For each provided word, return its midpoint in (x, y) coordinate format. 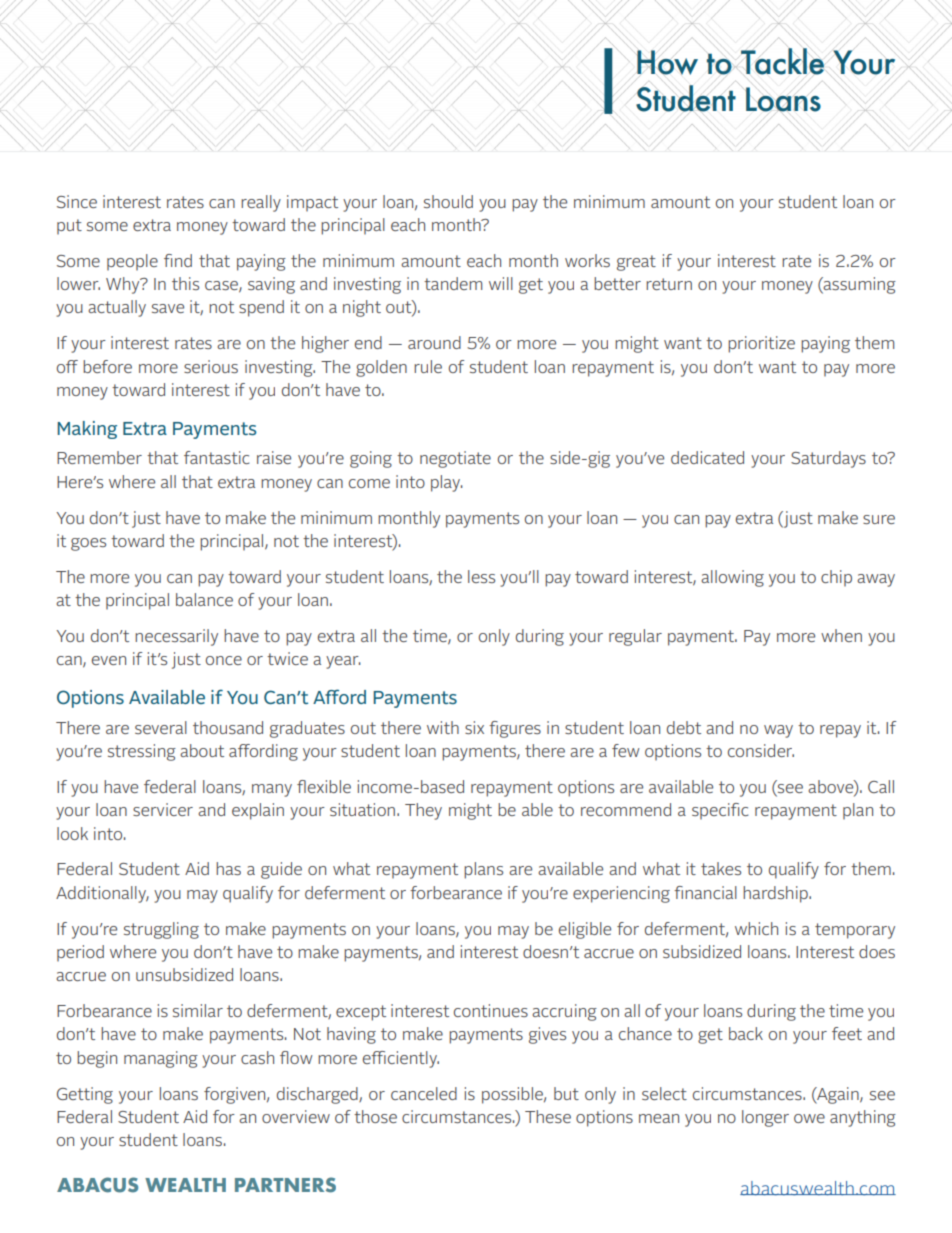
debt (684, 727)
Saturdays (828, 459)
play (446, 483)
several (161, 727)
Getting (85, 1095)
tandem (453, 283)
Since (77, 201)
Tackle (782, 60)
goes (88, 544)
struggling (161, 930)
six (474, 727)
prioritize (761, 344)
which (756, 928)
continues (491, 1010)
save (168, 308)
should (448, 201)
